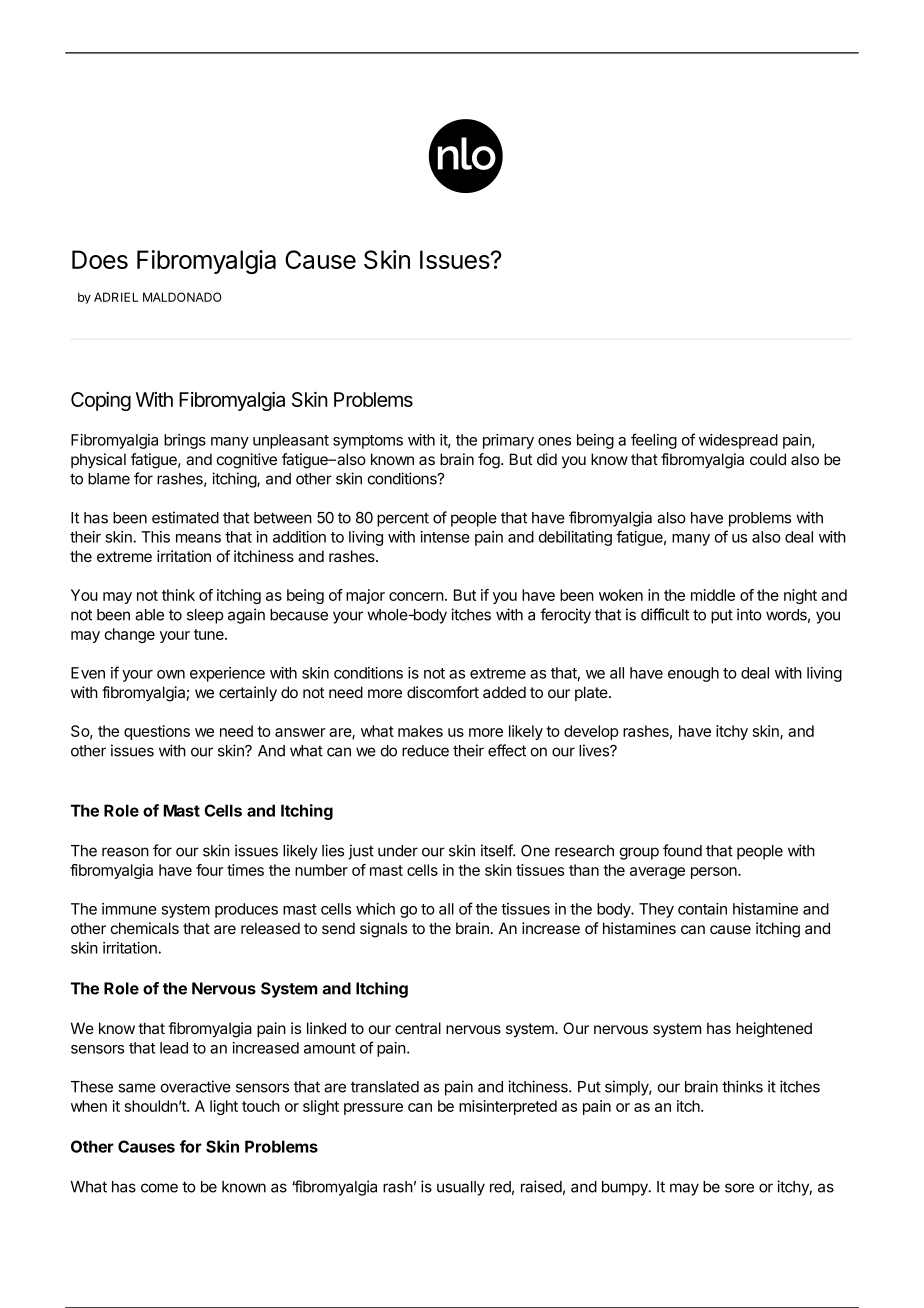 The width and height of the screenshot is (924, 1308). I want to click on come, so click(159, 1188).
